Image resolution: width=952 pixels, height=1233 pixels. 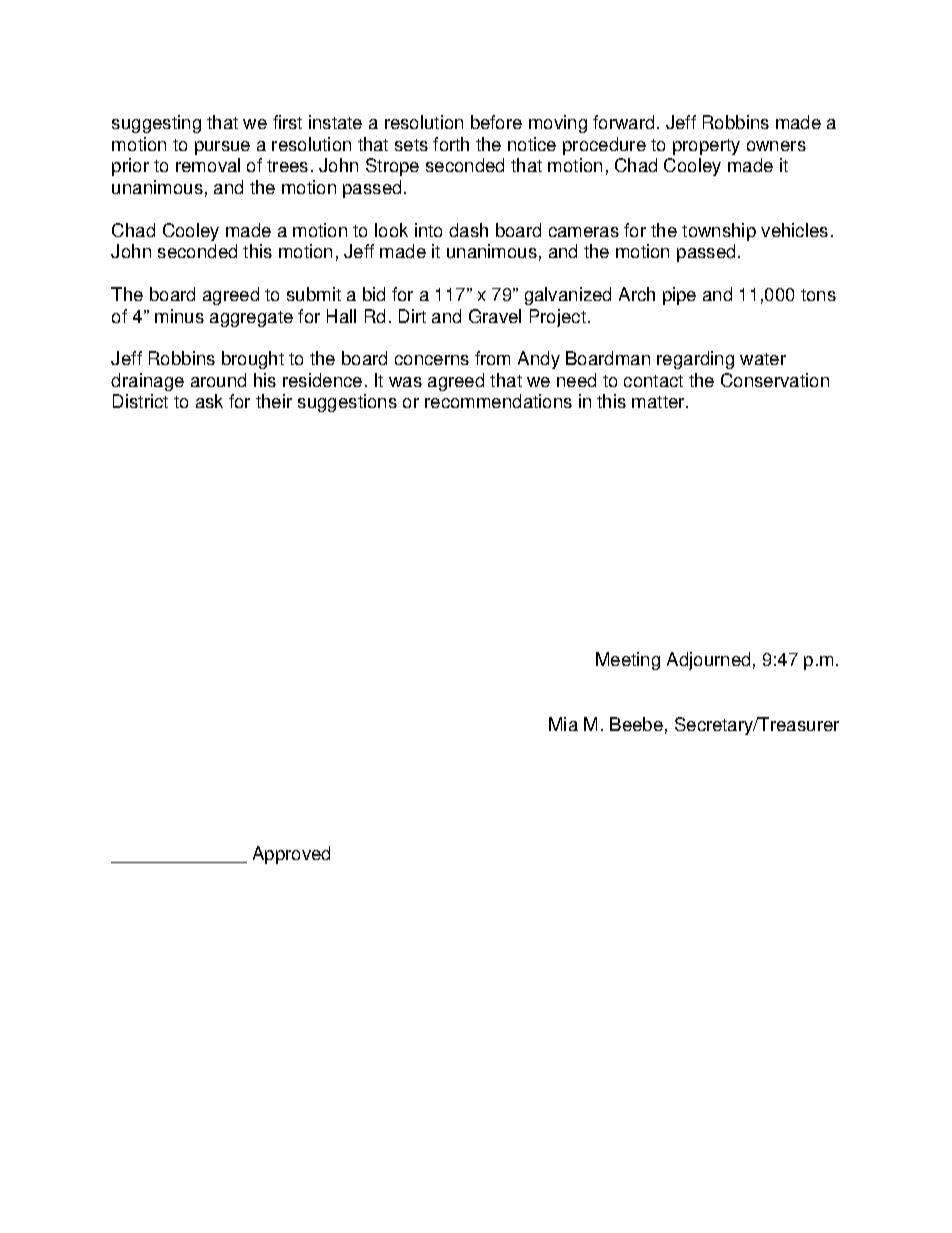 I want to click on around, so click(x=218, y=380).
